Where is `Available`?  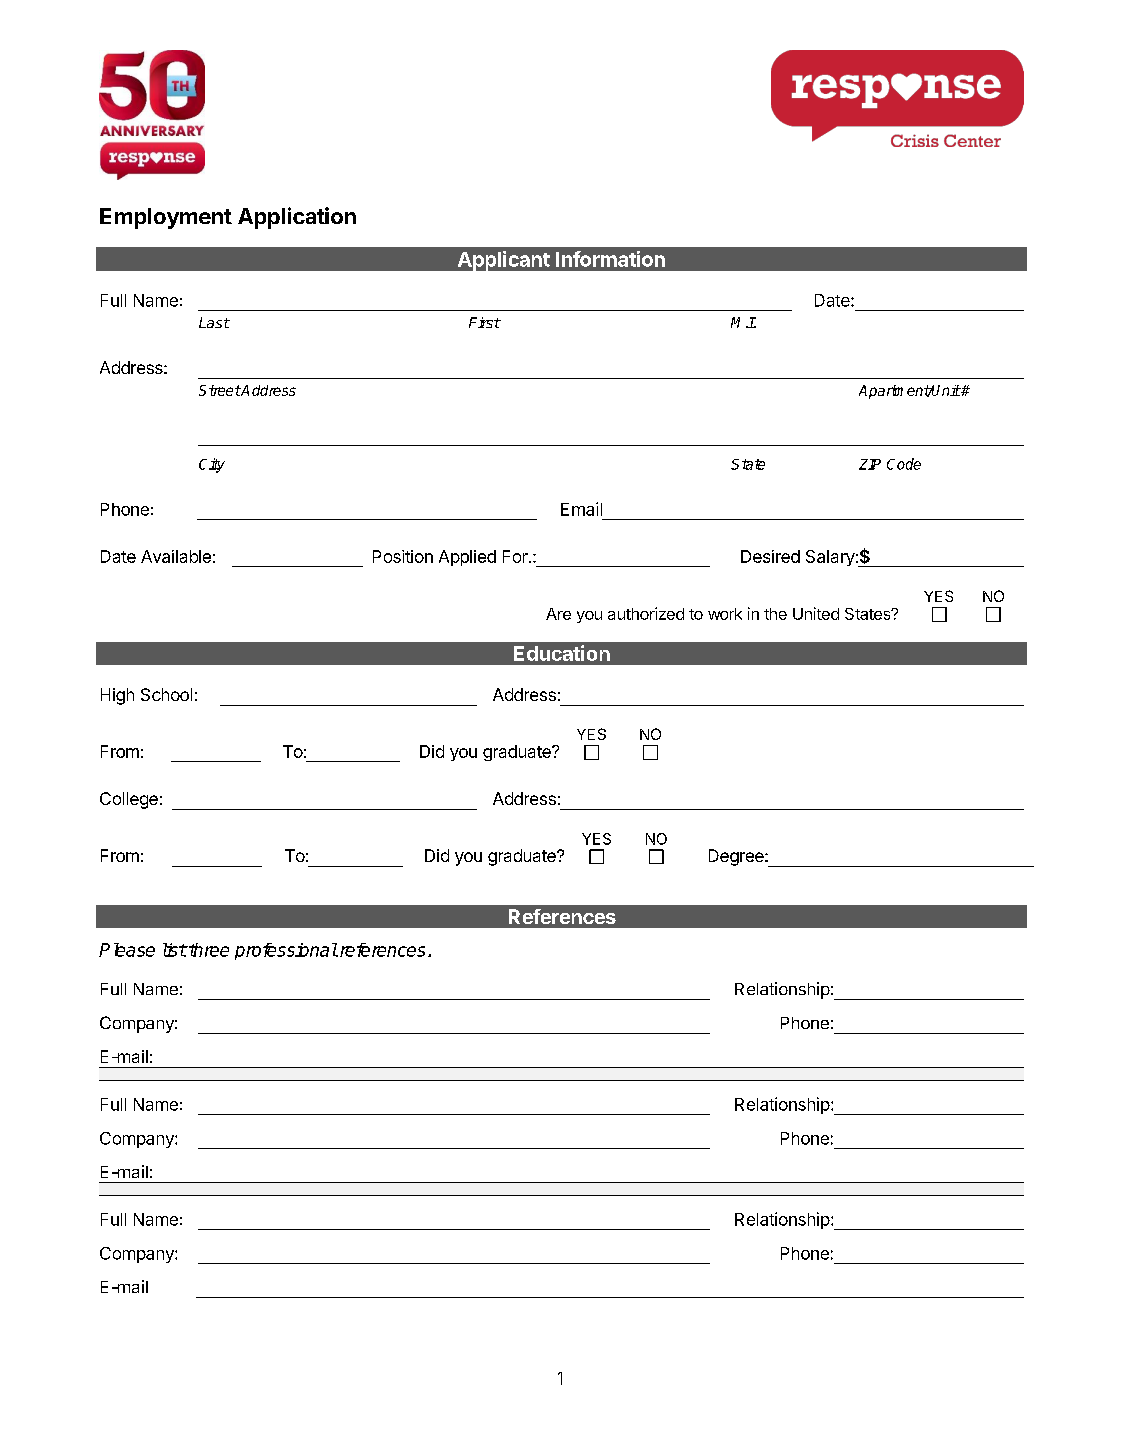
Available is located at coordinates (176, 556).
